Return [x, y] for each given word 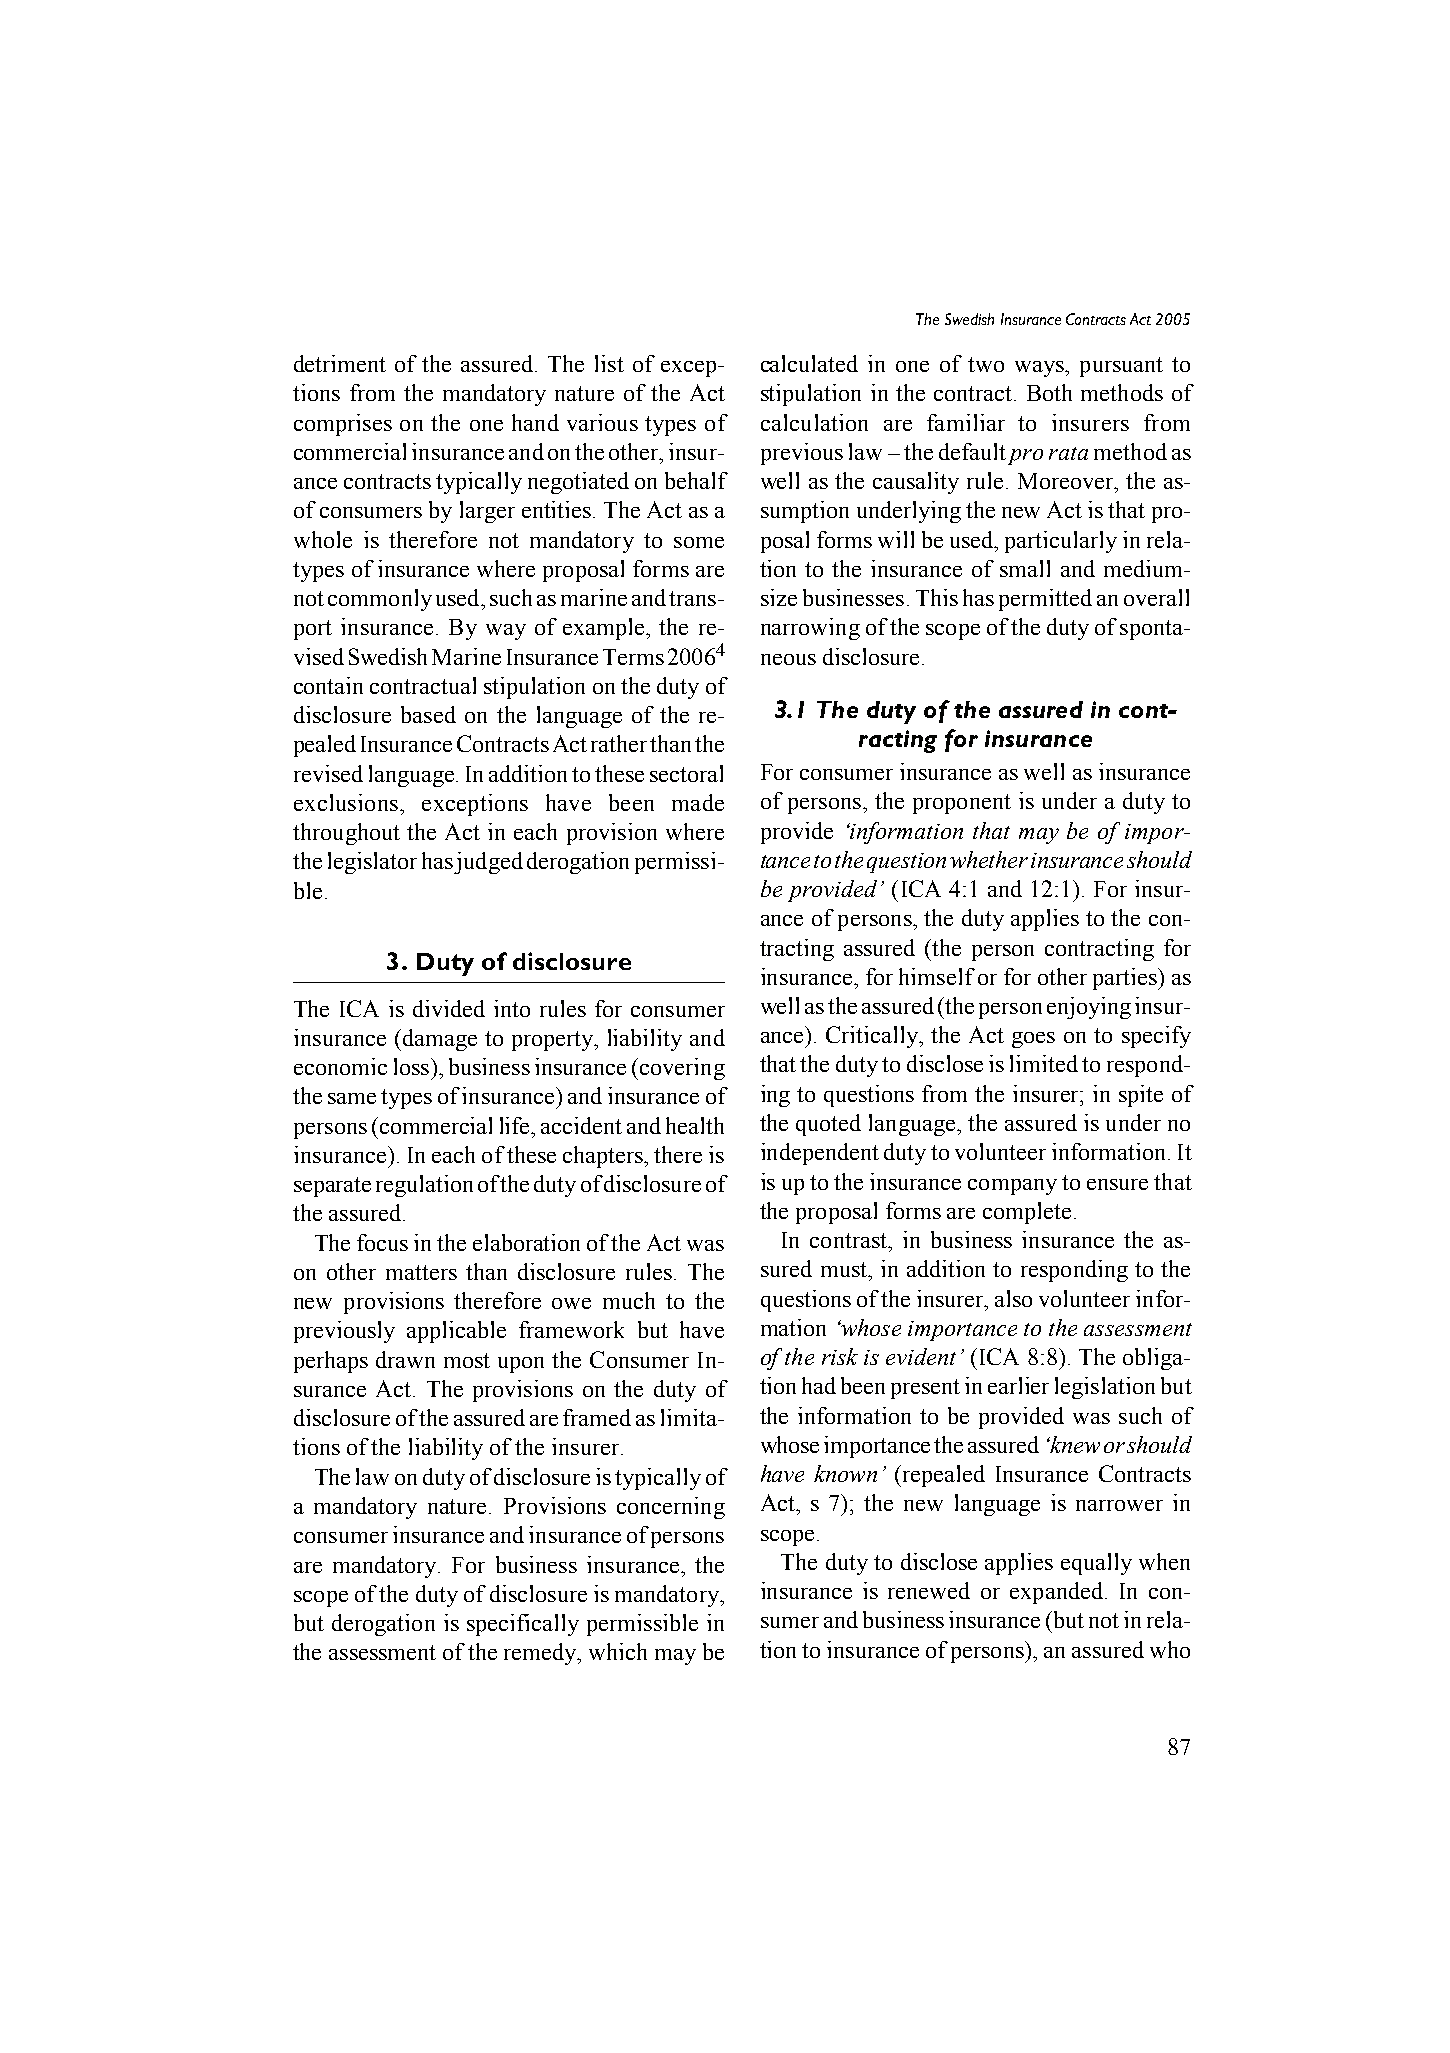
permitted [1045, 600]
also [1013, 1298]
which [618, 1651]
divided [449, 1008]
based [428, 714]
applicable [456, 1332]
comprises [343, 425]
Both [1049, 392]
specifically [523, 1625]
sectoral [686, 773]
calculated [809, 363]
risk [840, 1356]
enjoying [1089, 1008]
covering [682, 1069]
